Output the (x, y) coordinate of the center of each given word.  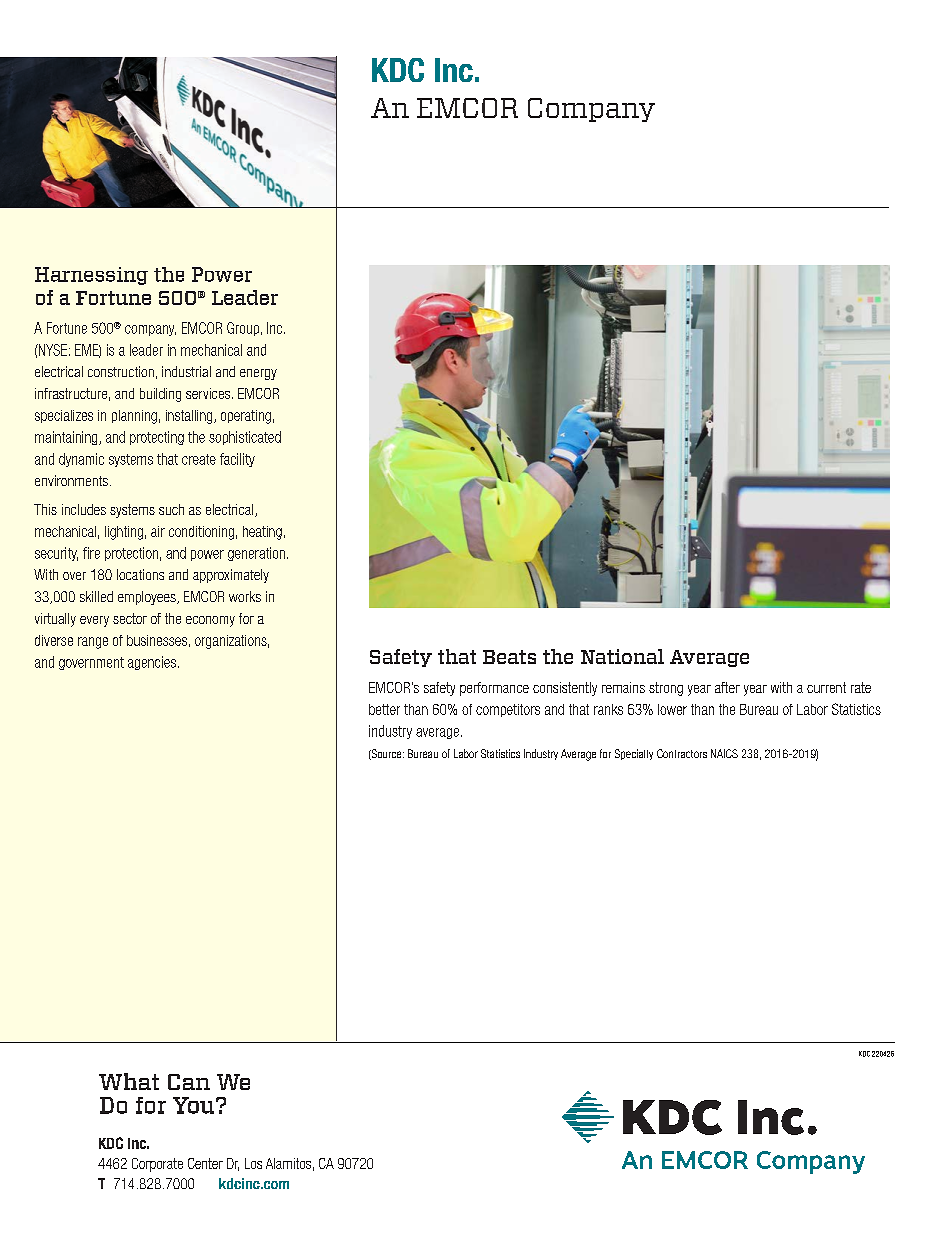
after (727, 687)
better (384, 709)
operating (246, 417)
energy (258, 374)
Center (205, 1163)
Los (253, 1163)
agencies (152, 663)
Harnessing (91, 276)
